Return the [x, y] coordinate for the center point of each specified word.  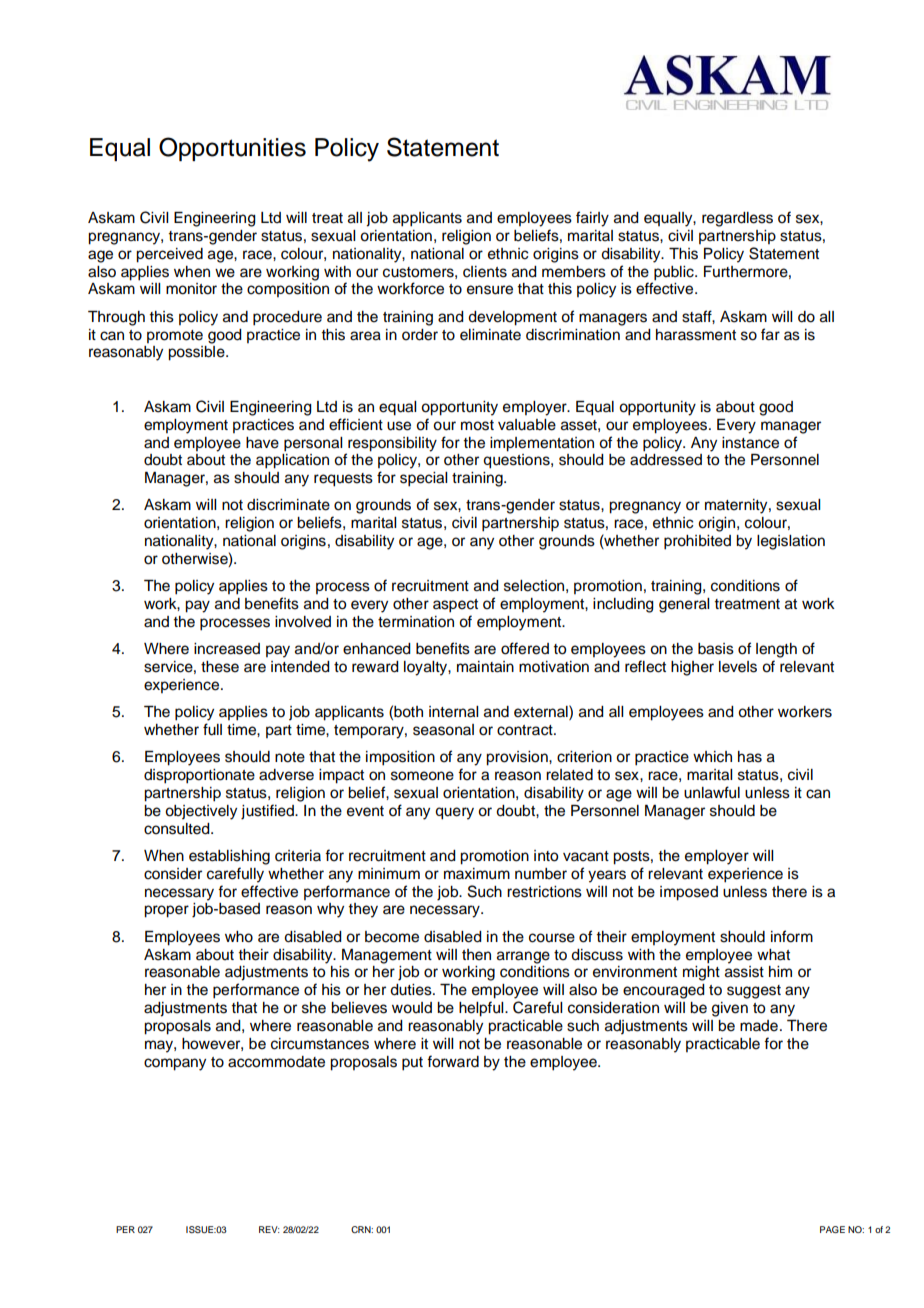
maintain [485, 667]
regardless [737, 219]
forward [453, 1061]
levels [738, 667]
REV [269, 1229]
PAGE [832, 1229]
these [220, 667]
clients [485, 272]
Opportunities [232, 149]
